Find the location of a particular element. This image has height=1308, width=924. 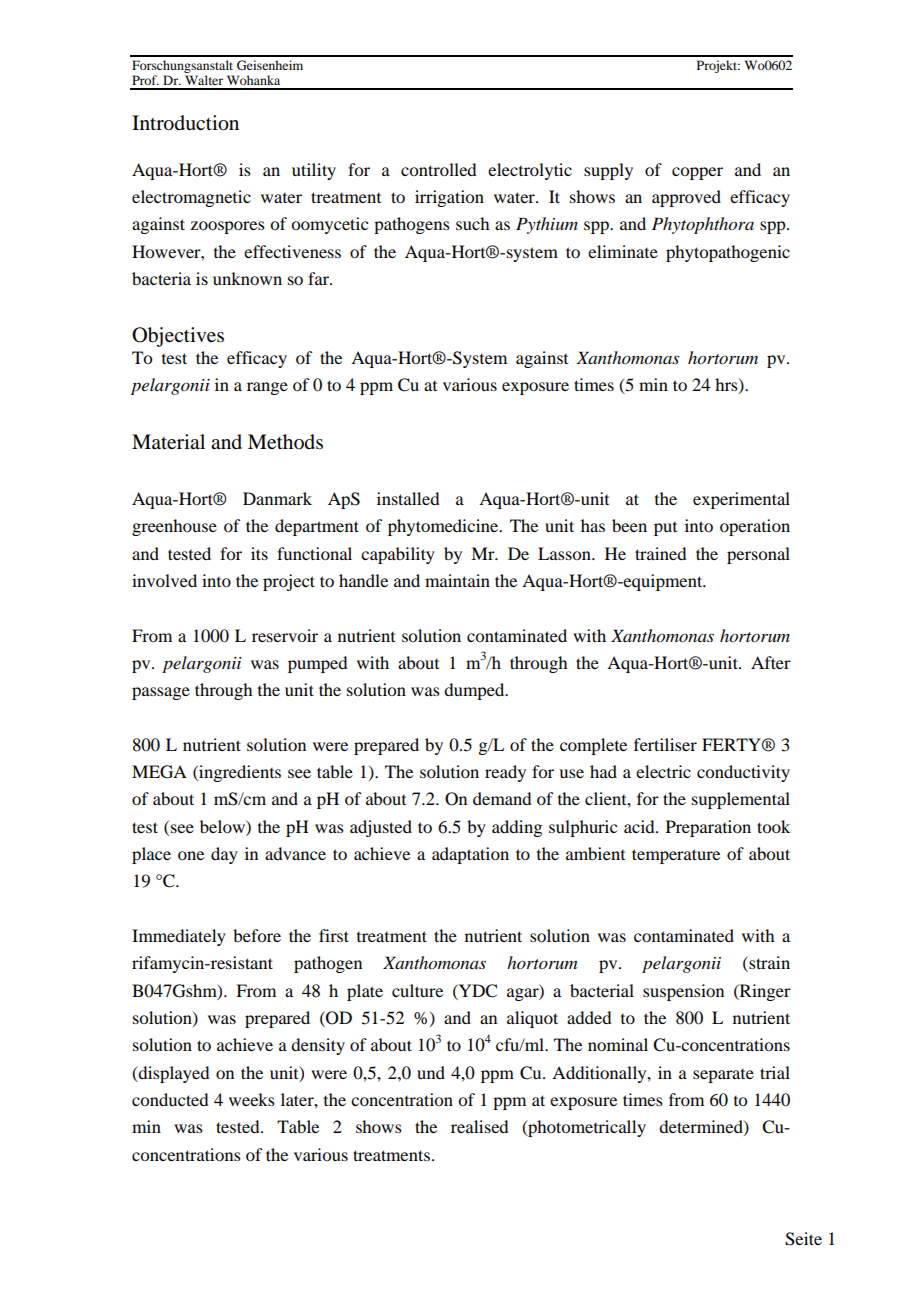

After is located at coordinates (771, 662).
